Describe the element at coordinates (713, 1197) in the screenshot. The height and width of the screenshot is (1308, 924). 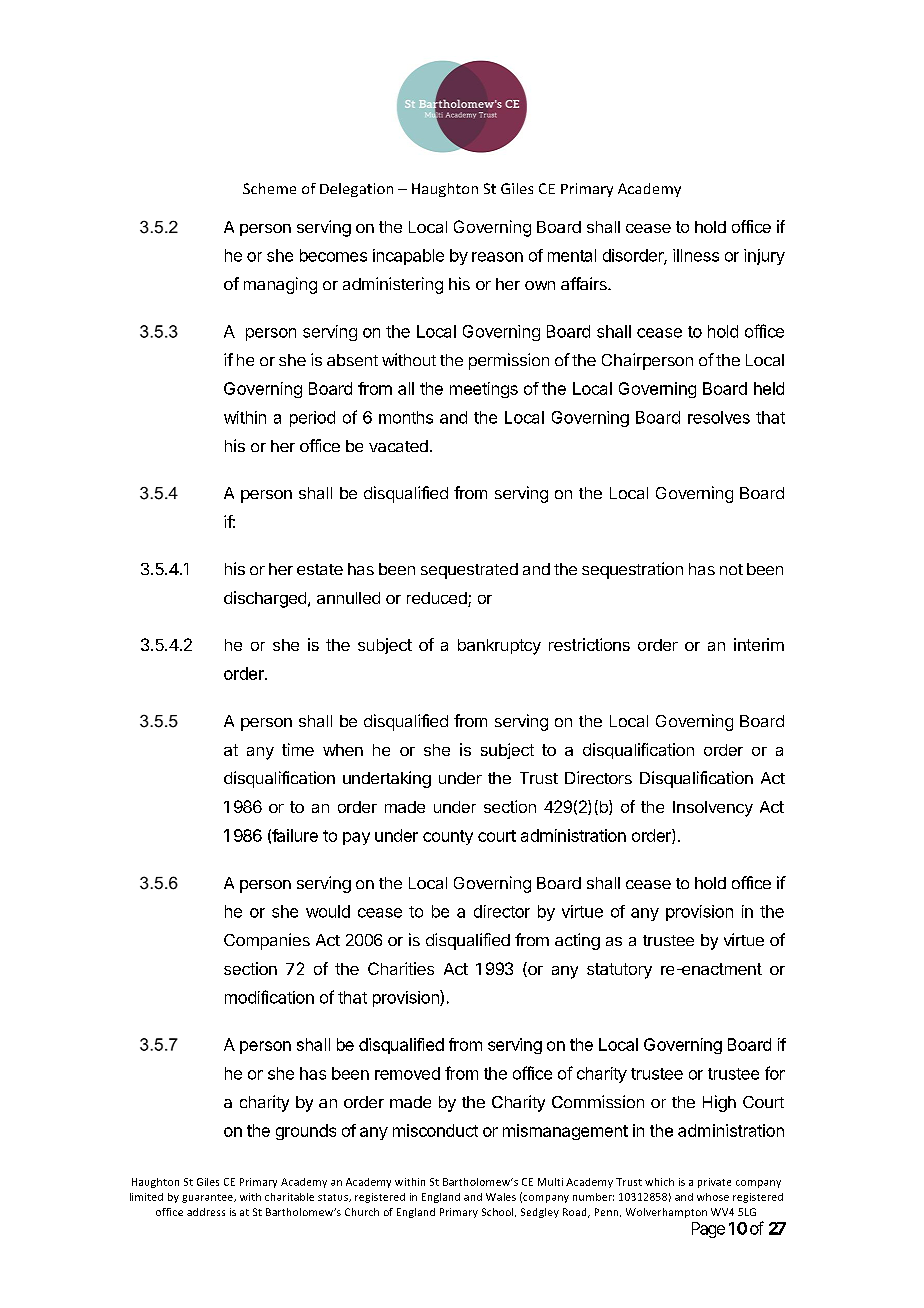
I see `whose` at that location.
